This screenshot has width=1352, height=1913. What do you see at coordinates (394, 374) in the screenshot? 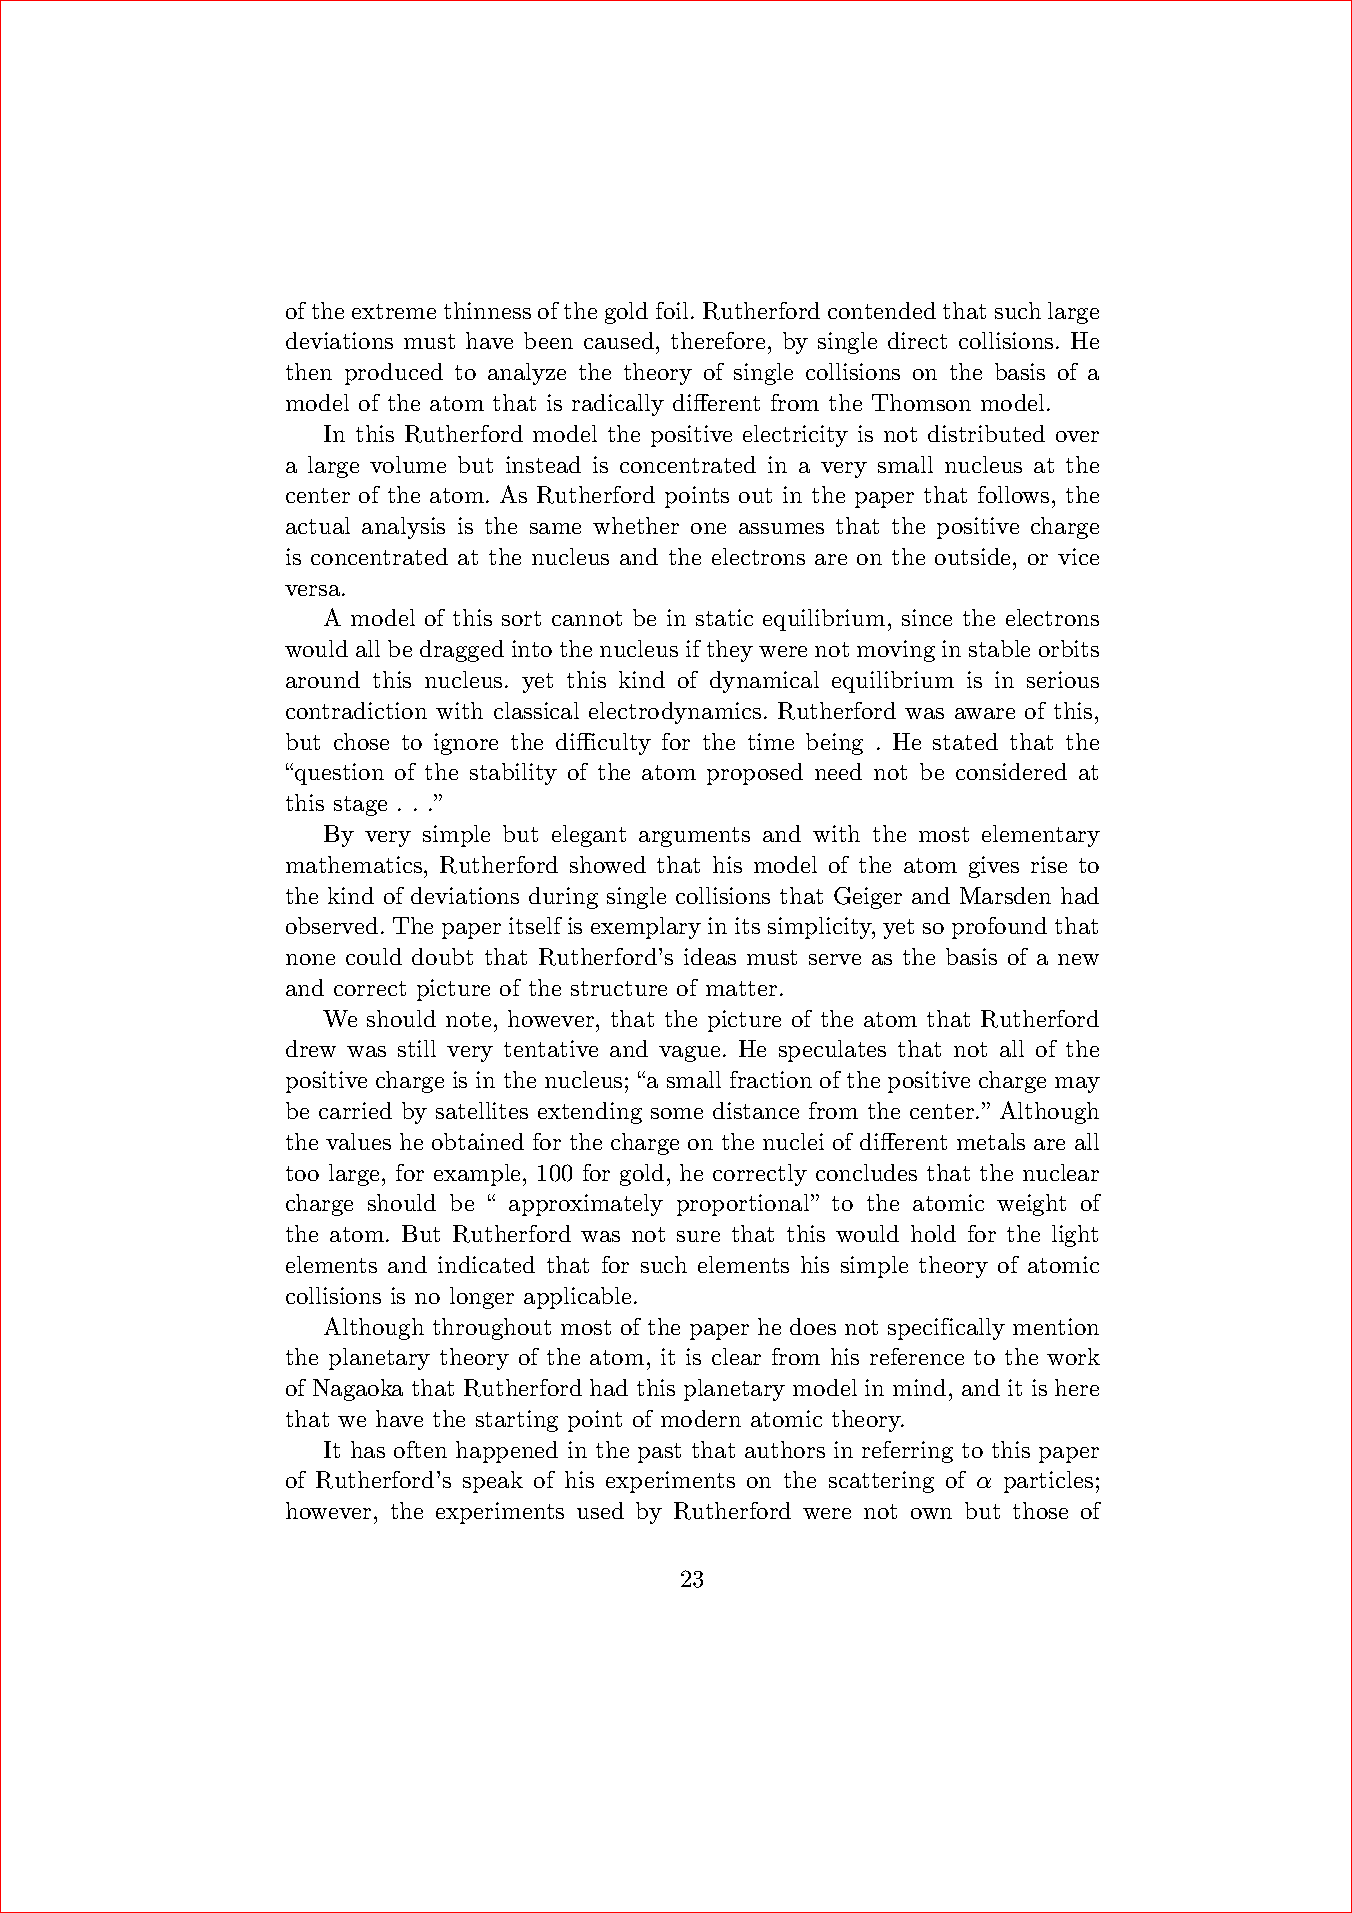
I see `produced` at bounding box center [394, 374].
